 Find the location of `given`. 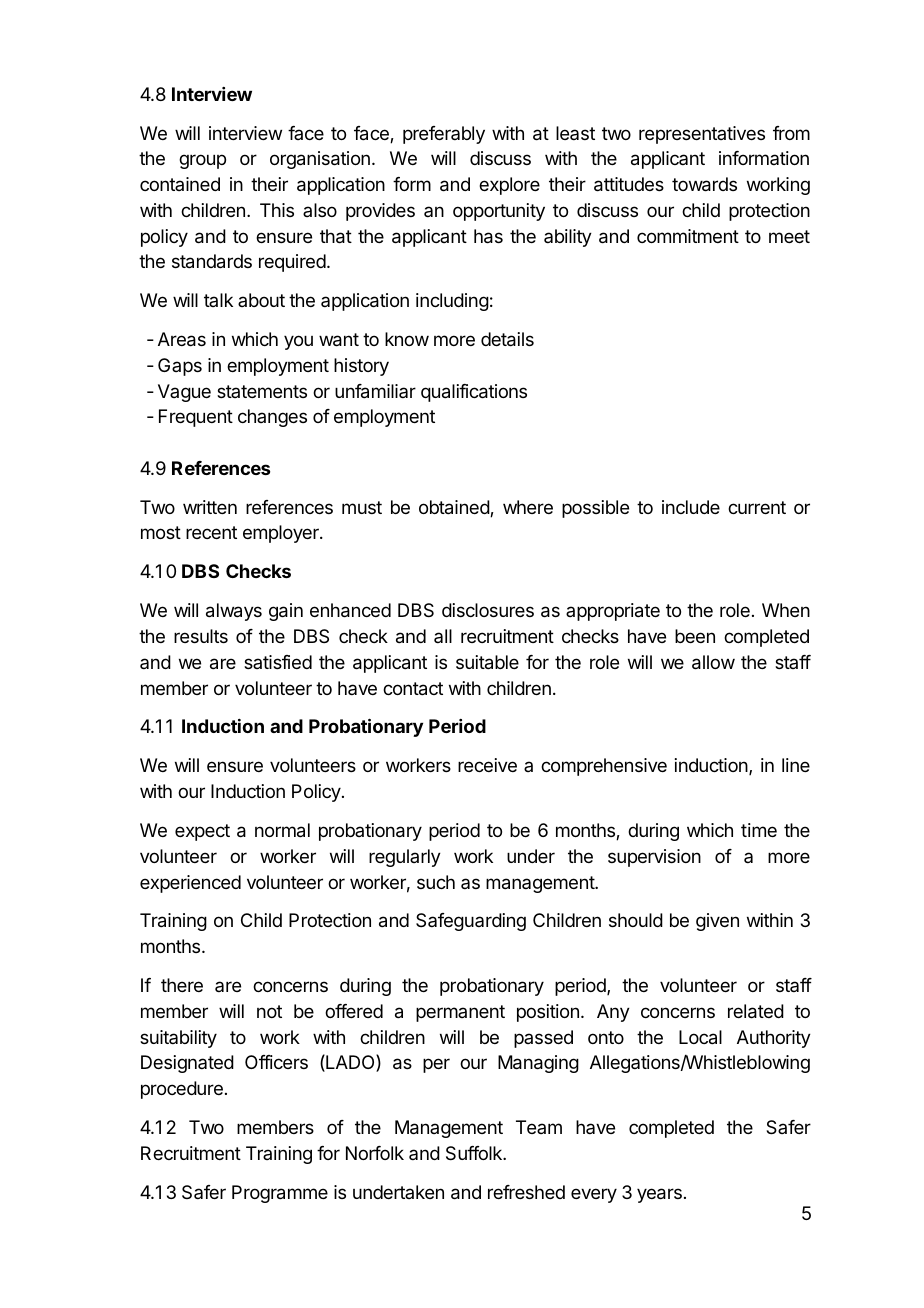

given is located at coordinates (717, 922).
